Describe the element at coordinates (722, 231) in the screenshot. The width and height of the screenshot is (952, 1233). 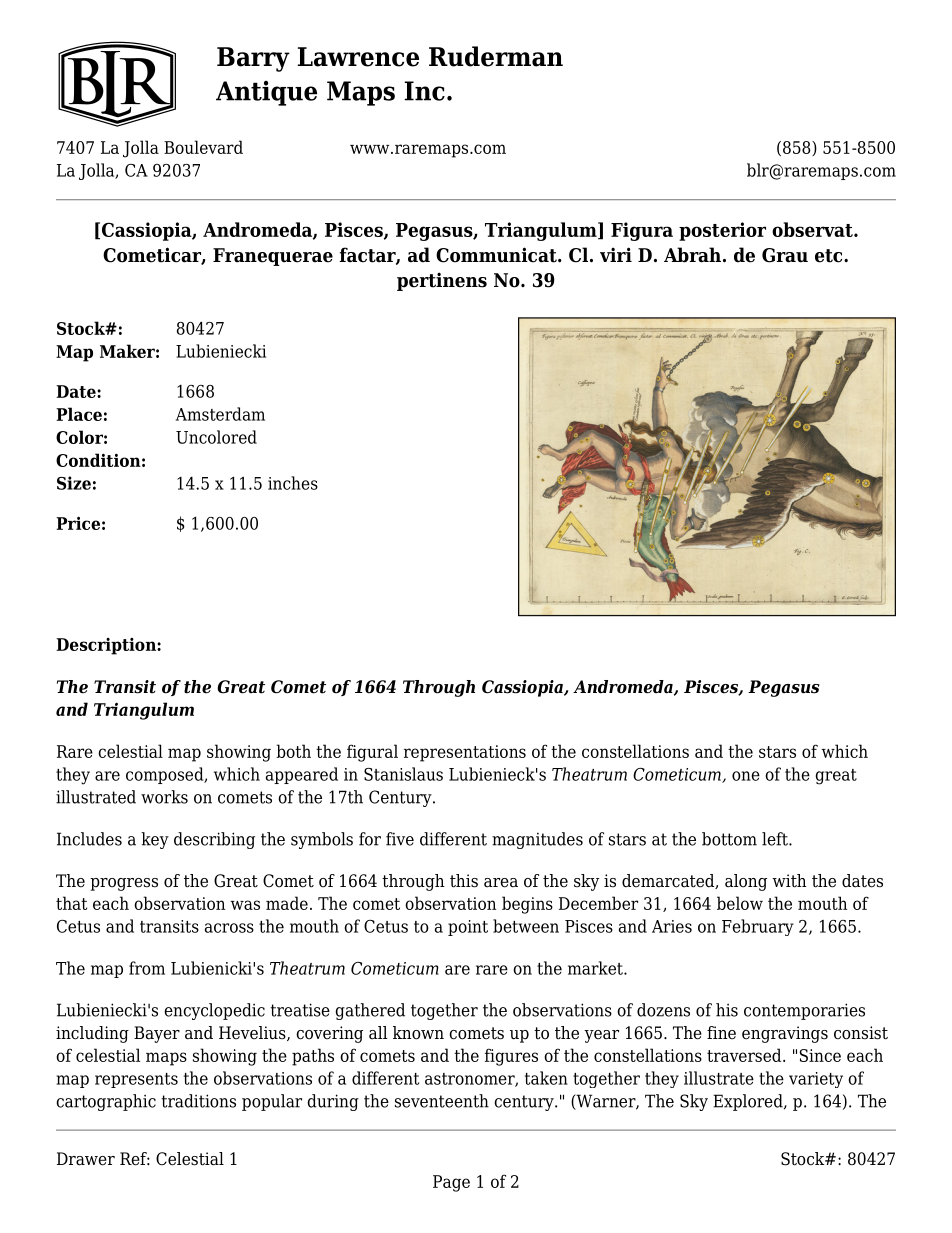
I see `posterior` at that location.
